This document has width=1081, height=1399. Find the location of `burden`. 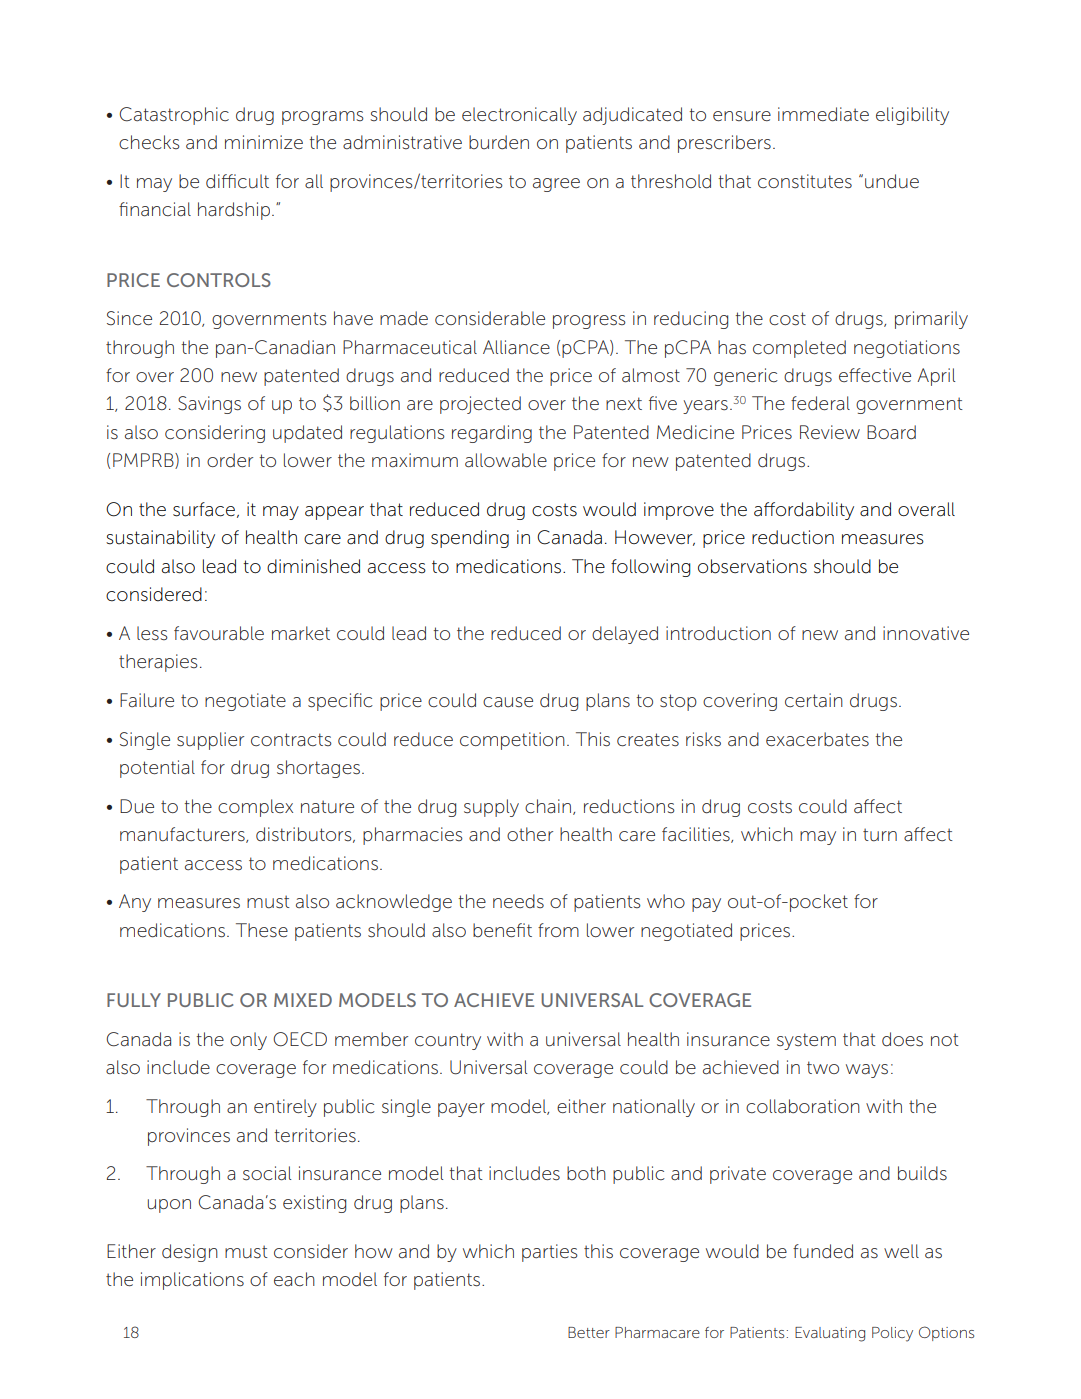

burden is located at coordinates (499, 142).
